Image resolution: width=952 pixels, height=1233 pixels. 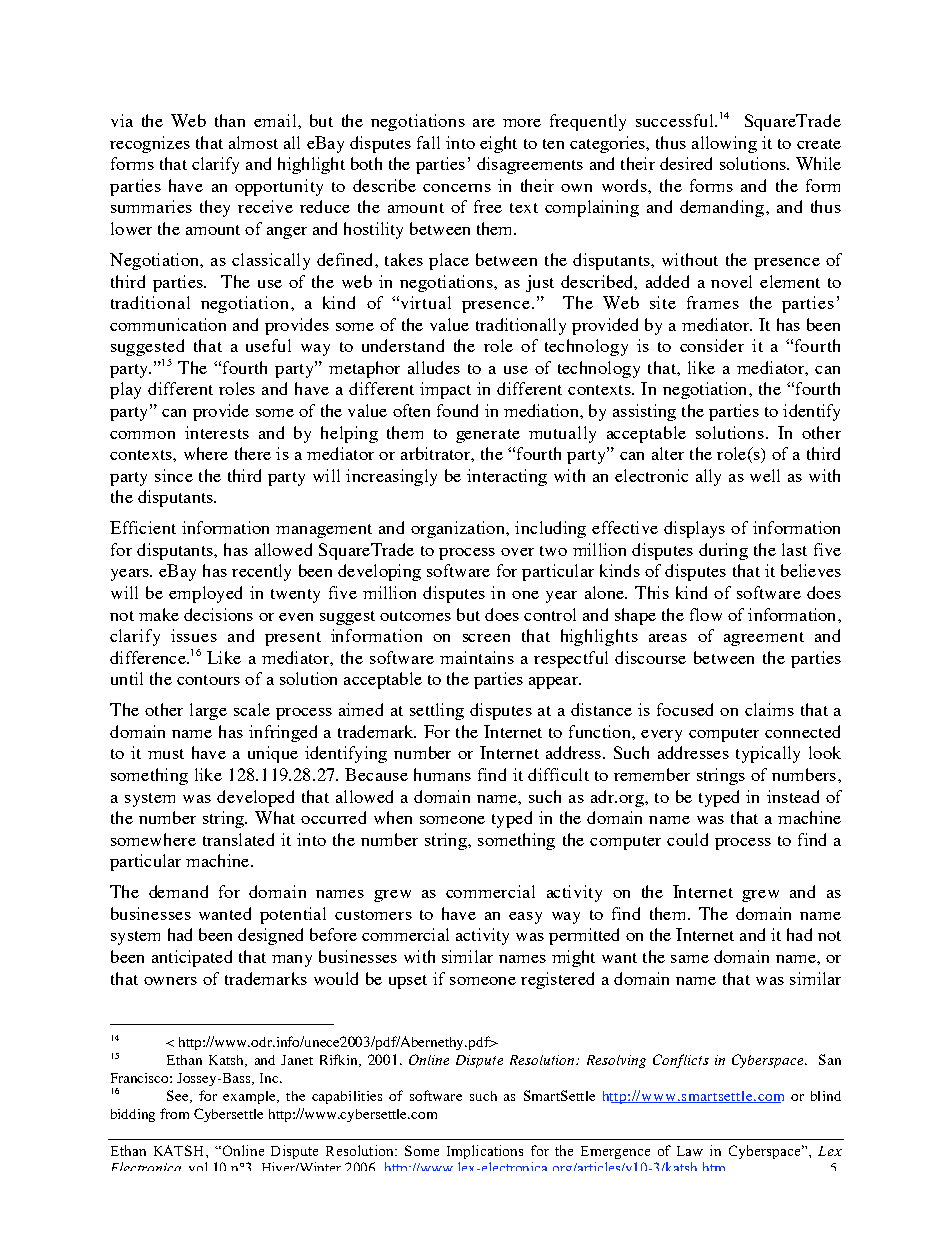 I want to click on consider, so click(x=712, y=345).
